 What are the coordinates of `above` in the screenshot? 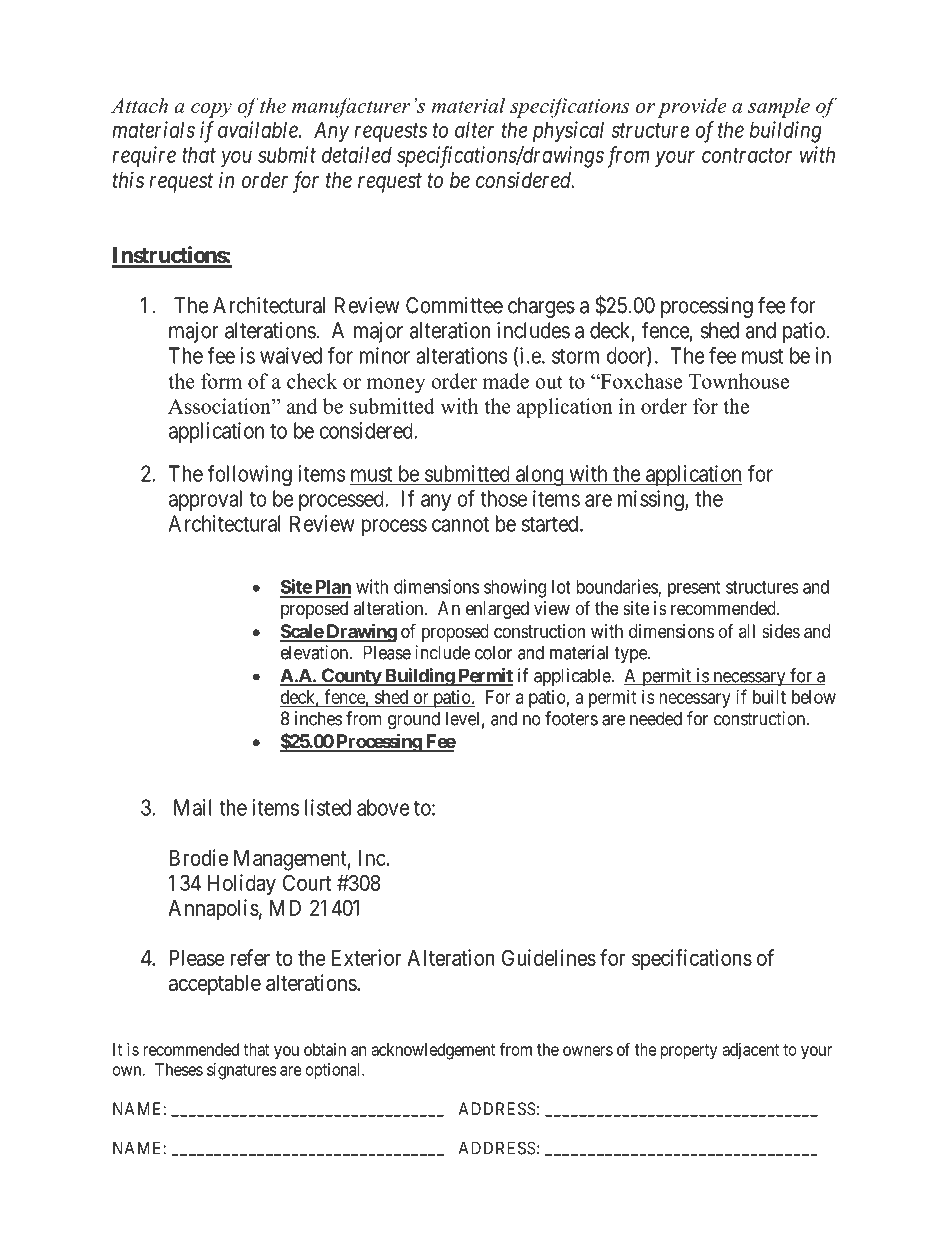 It's located at (383, 807).
